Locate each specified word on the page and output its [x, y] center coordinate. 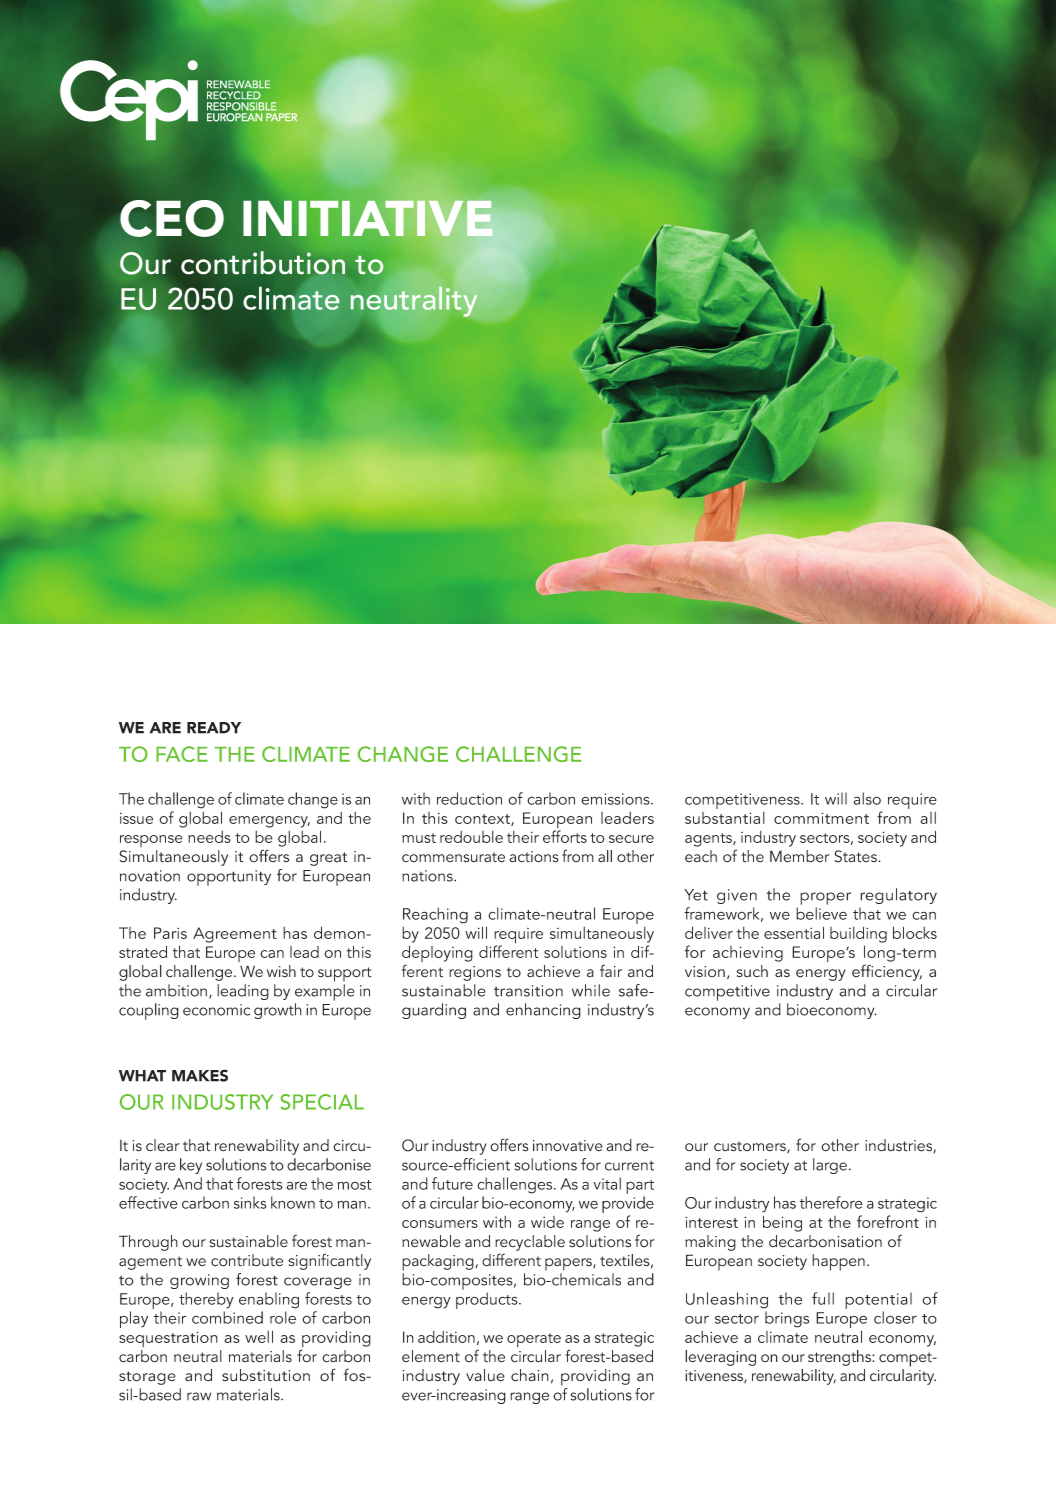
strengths [840, 1358]
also [867, 798]
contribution [263, 263]
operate [534, 1340]
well [259, 1336]
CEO [172, 218]
